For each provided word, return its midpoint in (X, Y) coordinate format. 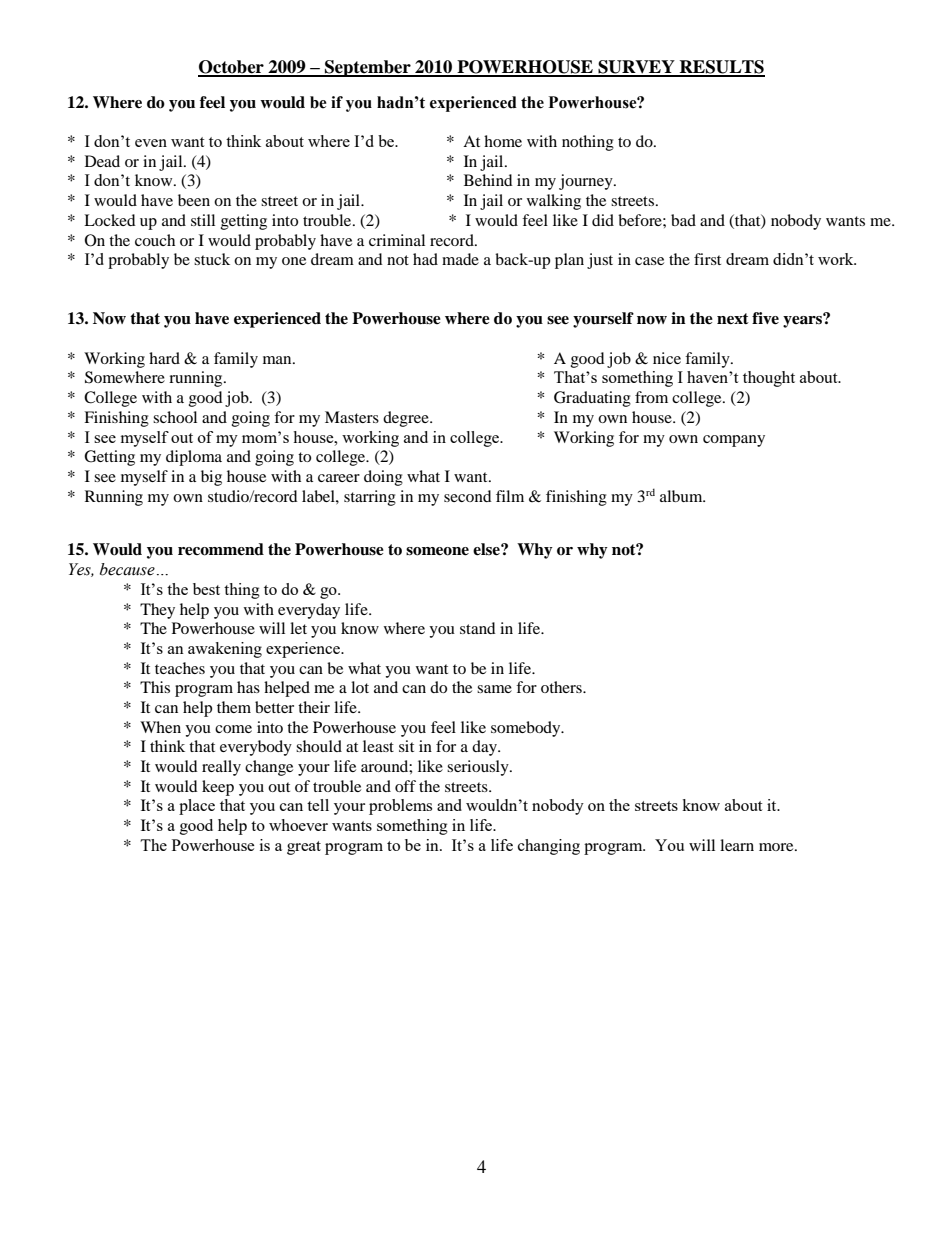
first (707, 259)
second (468, 496)
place (197, 807)
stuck (212, 259)
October (232, 68)
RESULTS (721, 68)
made (460, 259)
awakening (225, 650)
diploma (194, 458)
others (562, 687)
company (734, 441)
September (368, 68)
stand (478, 628)
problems (400, 807)
